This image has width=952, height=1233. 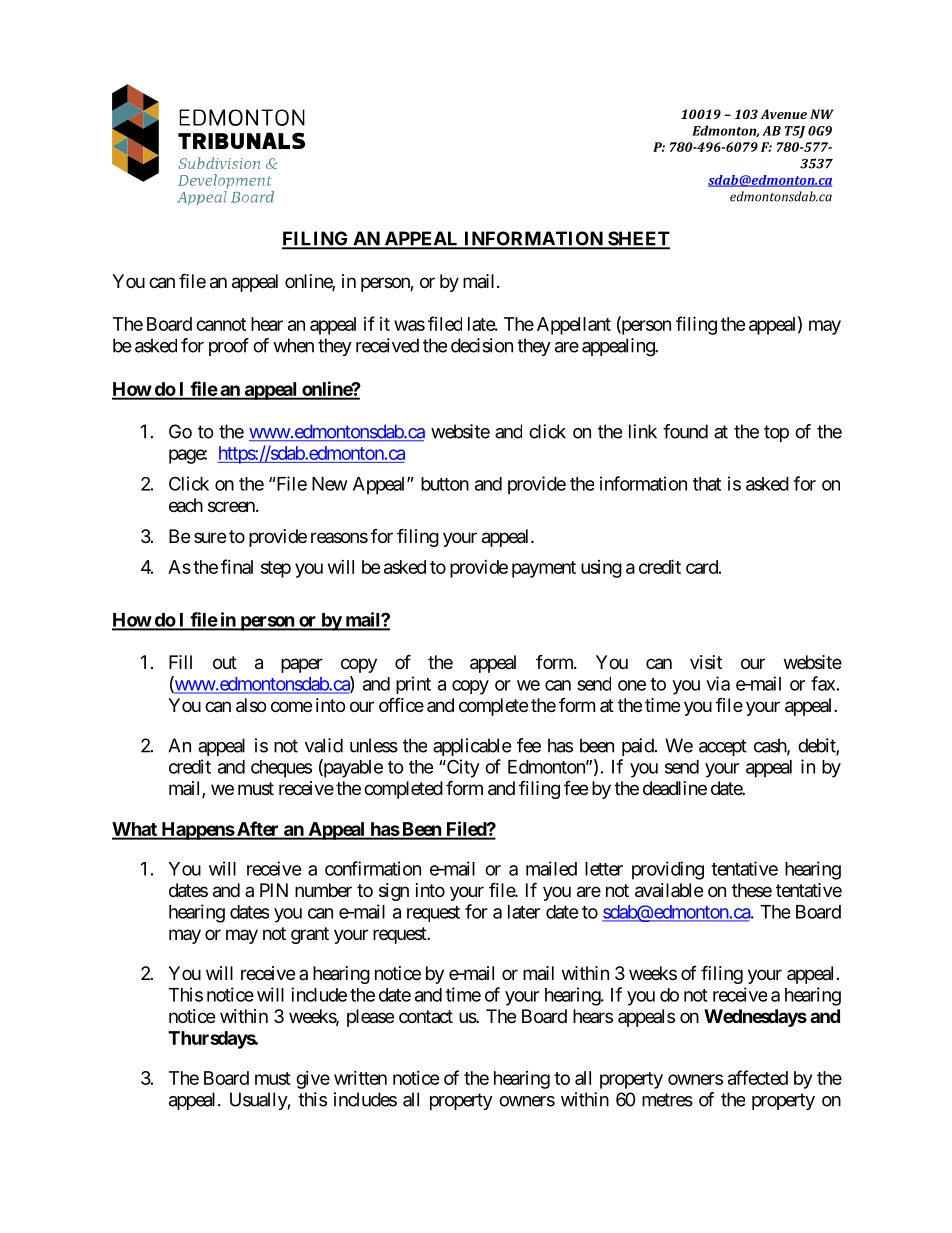 What do you see at coordinates (221, 324) in the image?
I see `cannot` at bounding box center [221, 324].
